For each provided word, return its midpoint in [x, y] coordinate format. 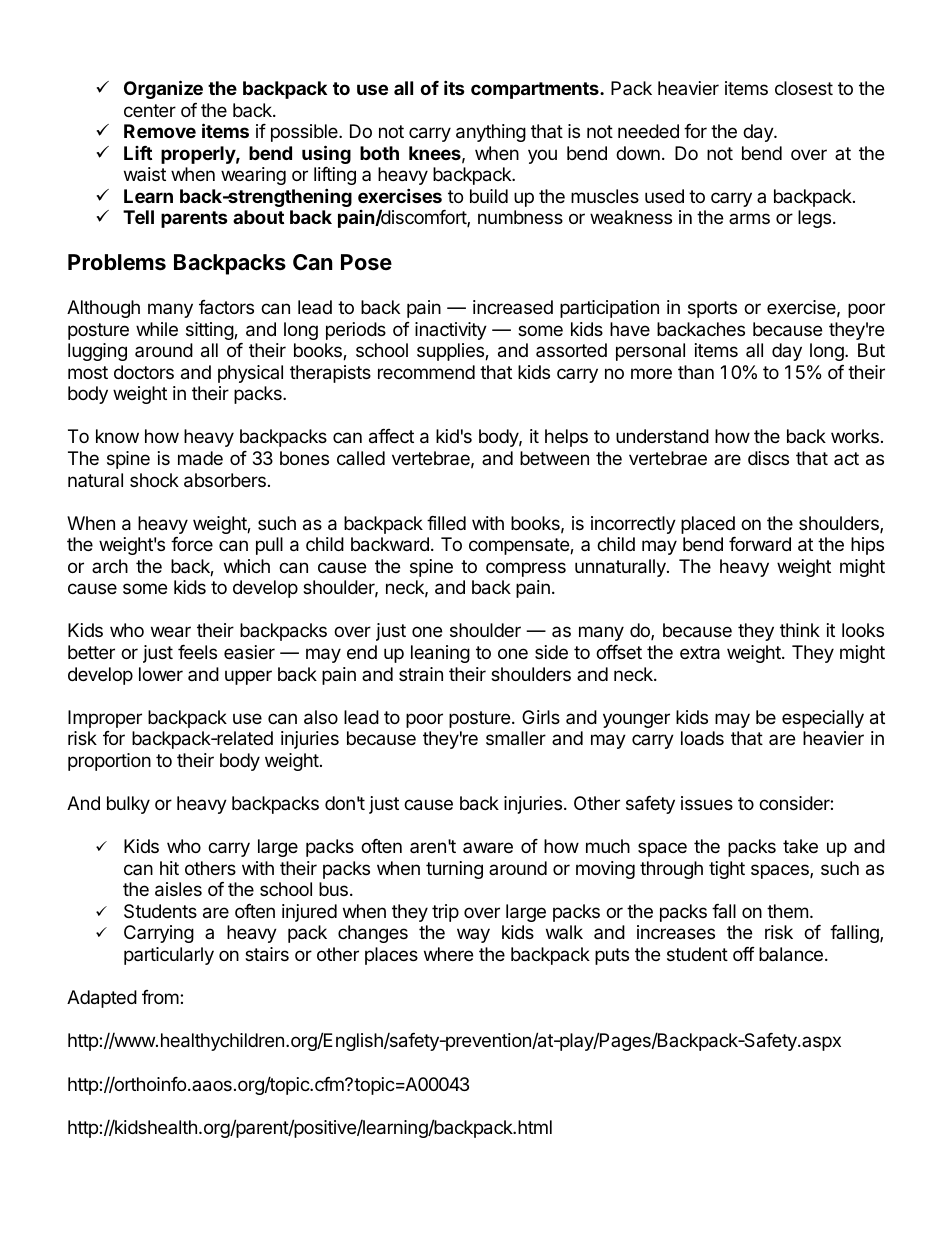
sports [712, 309]
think [800, 630]
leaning [440, 654]
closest [804, 88]
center [150, 110]
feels [197, 652]
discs [768, 458]
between [554, 458]
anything [491, 133]
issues [707, 803]
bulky [128, 805]
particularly [169, 956]
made [200, 458]
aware [488, 847]
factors [226, 307]
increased [513, 307]
